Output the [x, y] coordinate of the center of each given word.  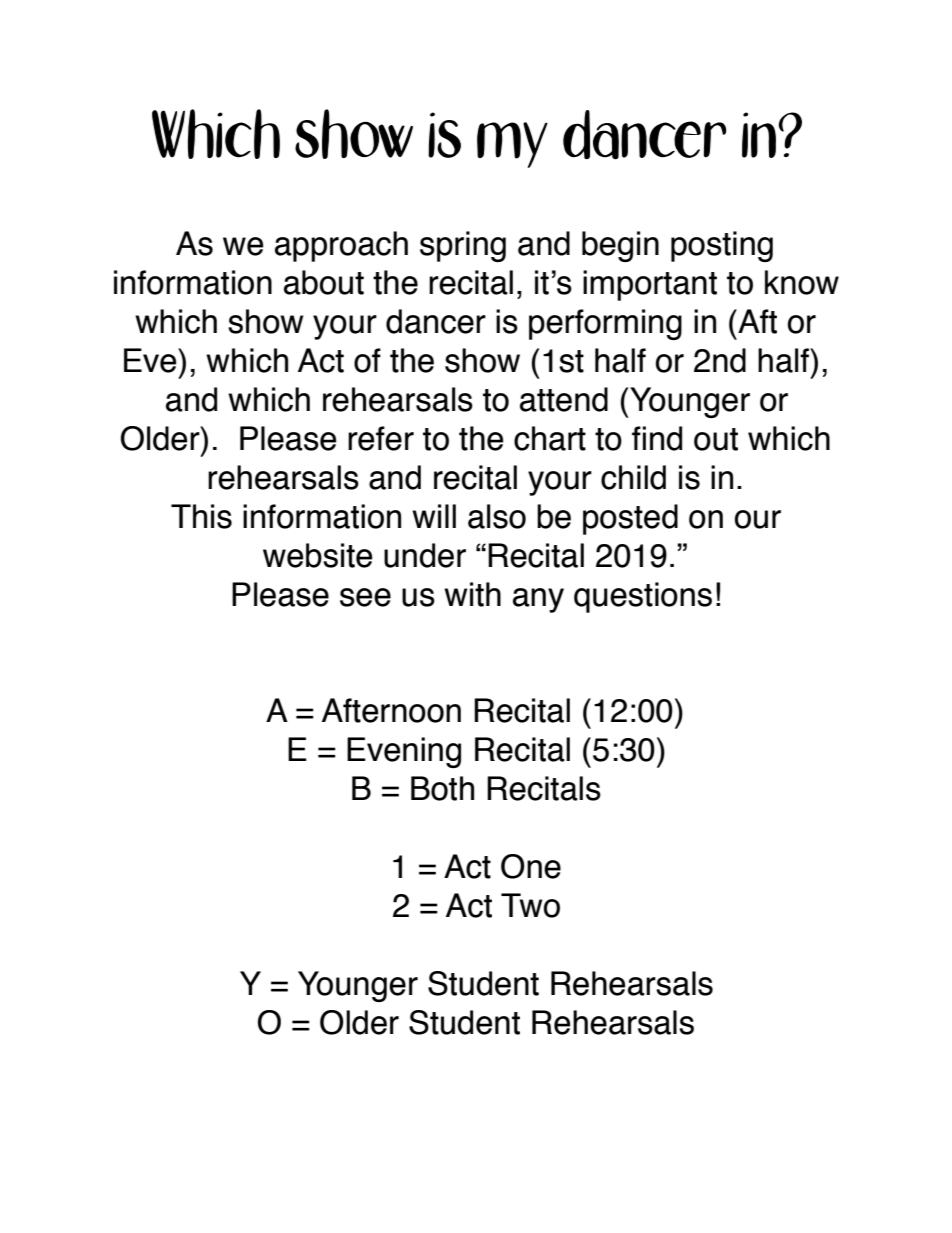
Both [442, 788]
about [324, 282]
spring [463, 246]
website [318, 555]
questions [643, 597]
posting [722, 246]
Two [530, 905]
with [472, 594]
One [531, 866]
